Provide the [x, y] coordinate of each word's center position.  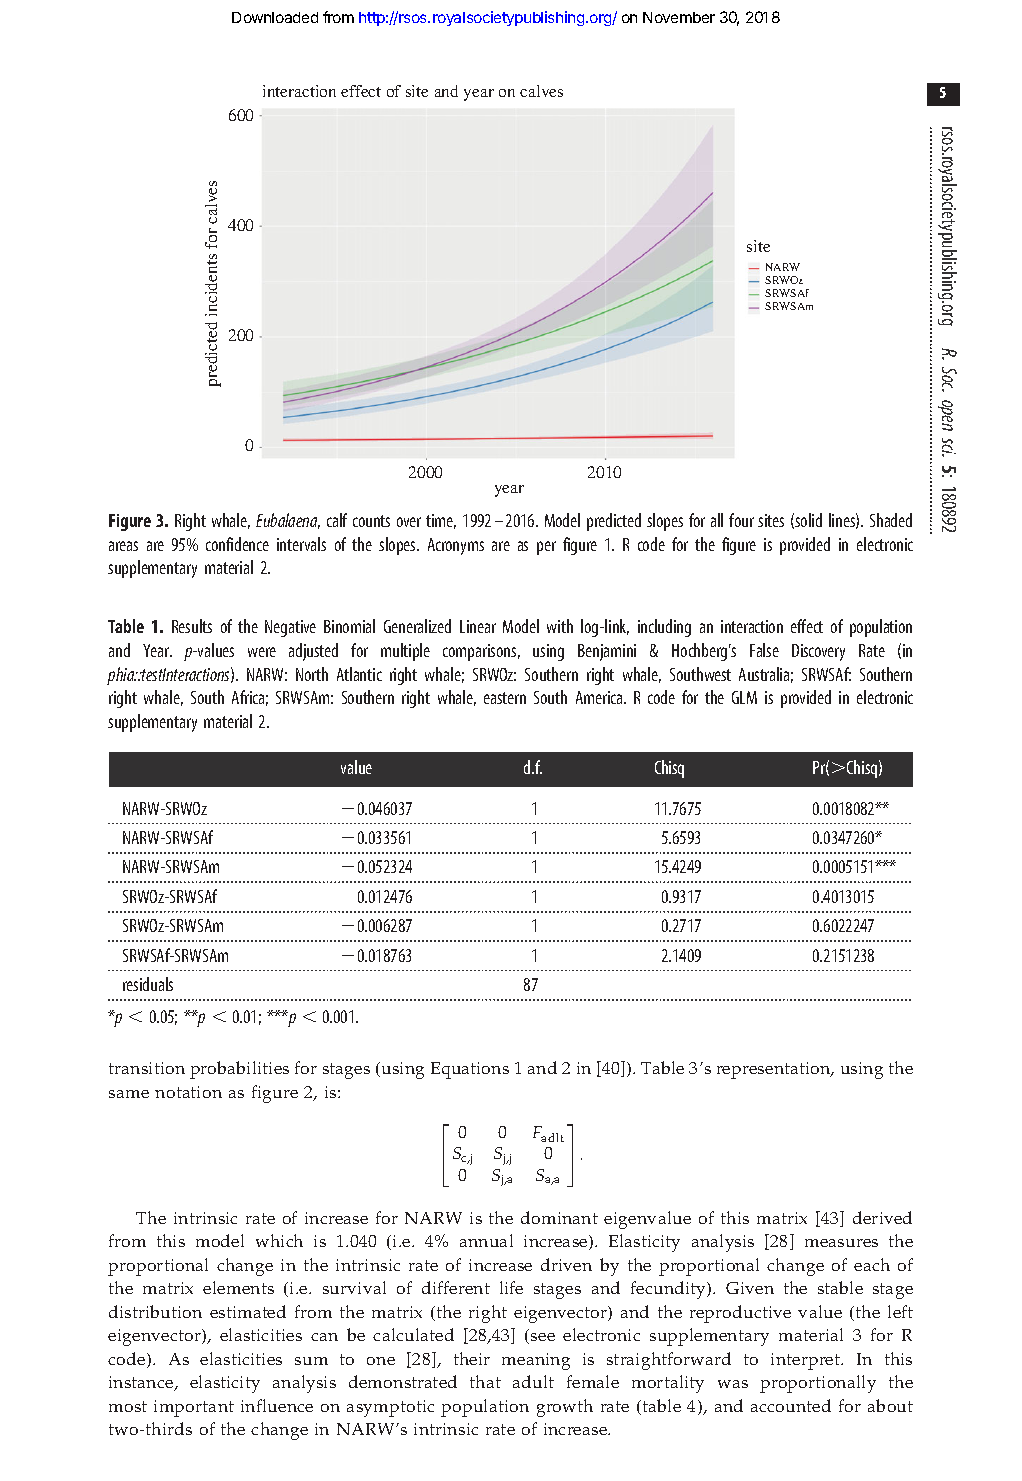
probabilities [239, 1070]
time [441, 521]
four [741, 520]
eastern [505, 698]
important [194, 1408]
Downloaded [275, 17]
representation [775, 1070]
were [262, 652]
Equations [470, 1070]
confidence [237, 544]
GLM [744, 697]
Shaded [891, 520]
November [679, 17]
